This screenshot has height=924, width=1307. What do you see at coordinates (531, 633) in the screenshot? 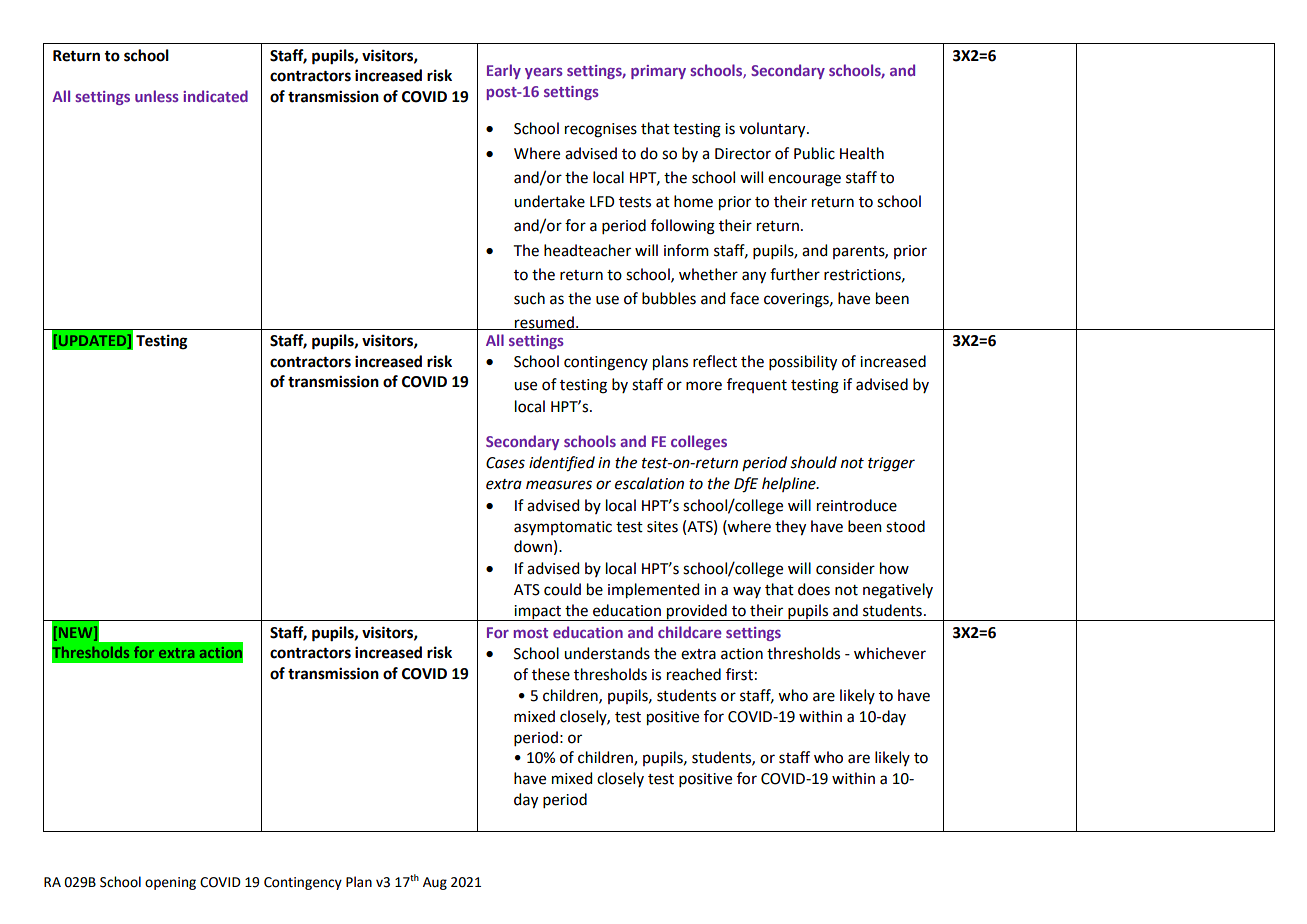
I see `most` at bounding box center [531, 633].
